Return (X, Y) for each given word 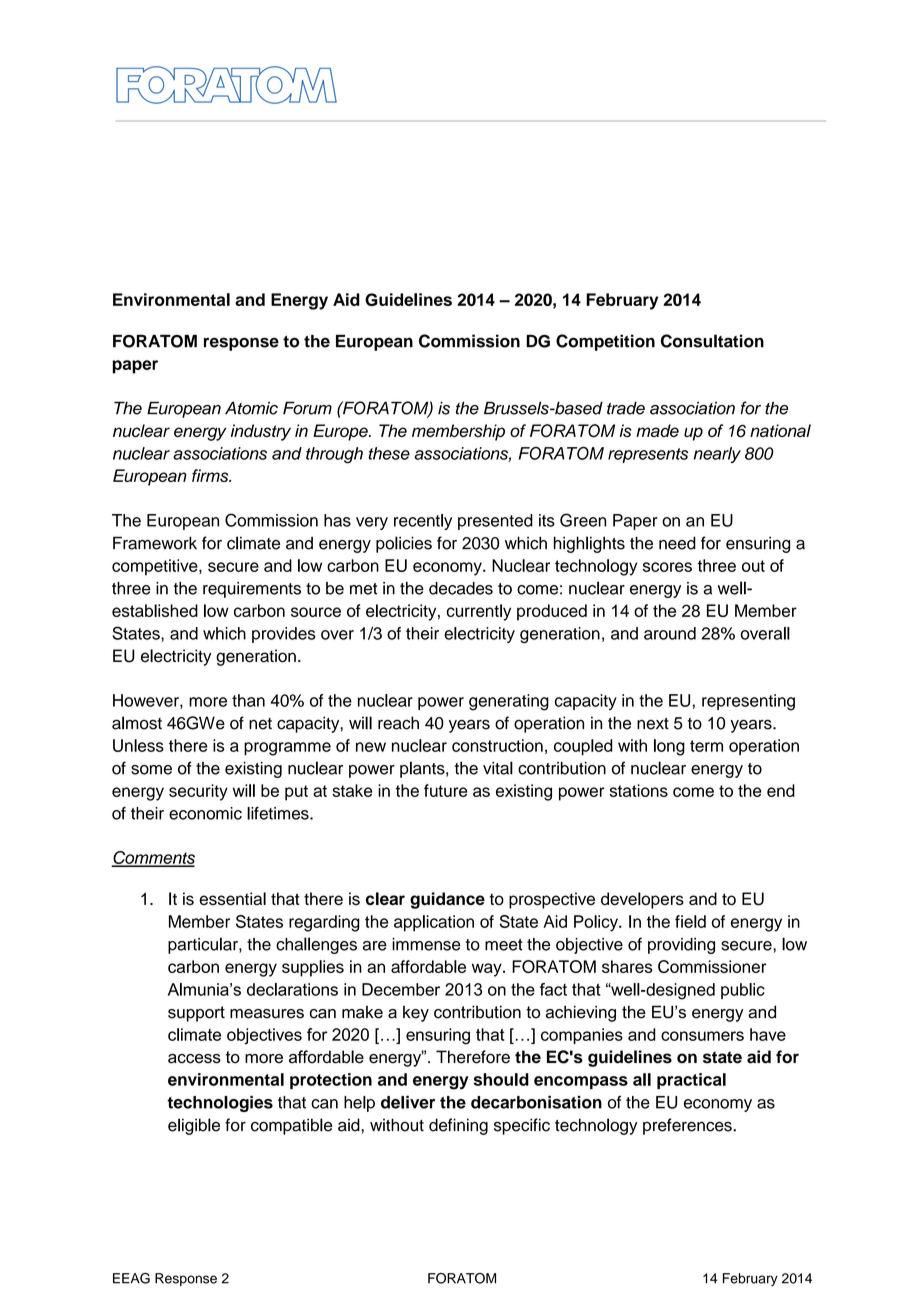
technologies (220, 1104)
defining (458, 1126)
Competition (605, 342)
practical (691, 1081)
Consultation (712, 341)
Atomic (251, 408)
